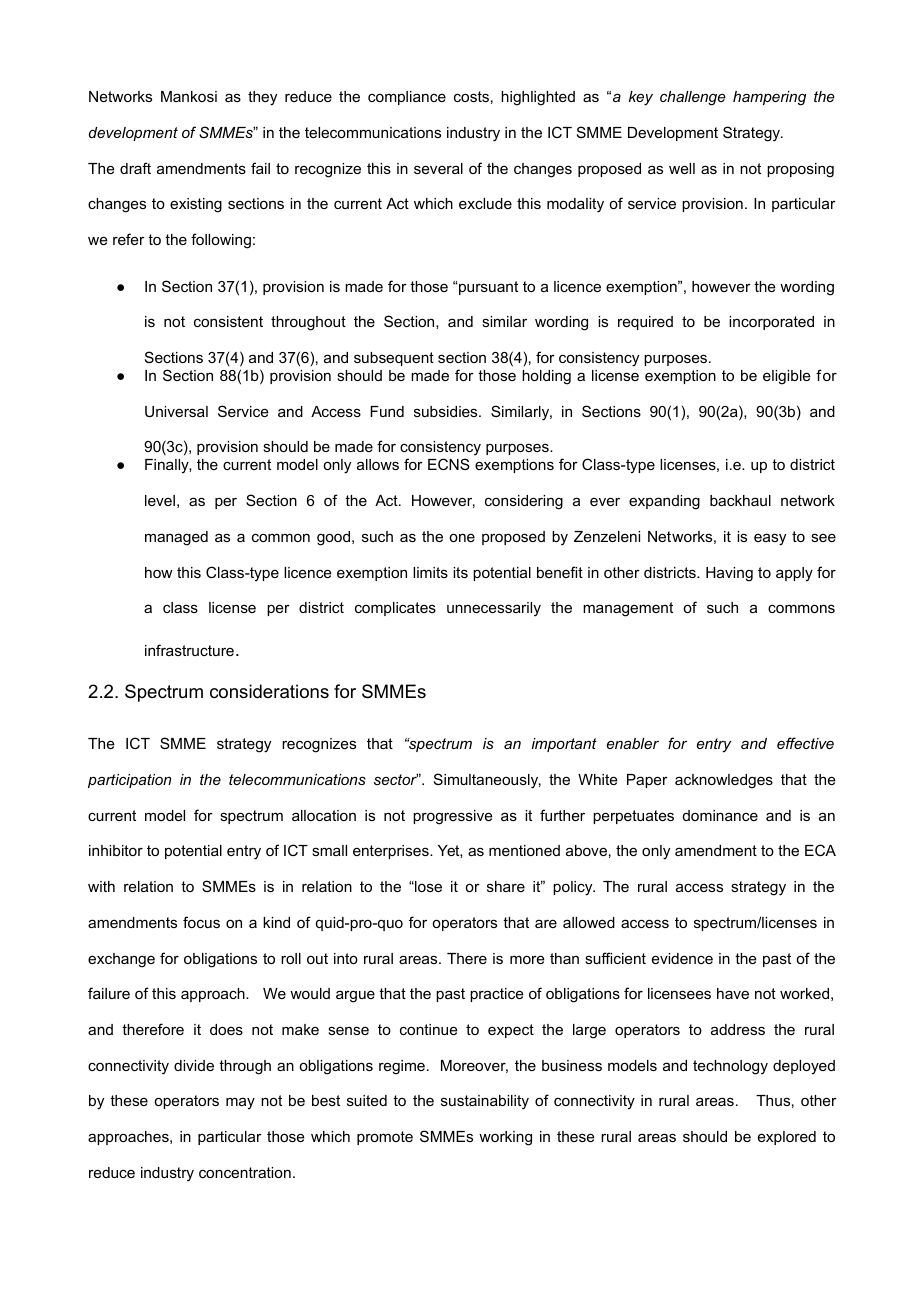  Describe the element at coordinates (176, 411) in the screenshot. I see `Universal` at that location.
